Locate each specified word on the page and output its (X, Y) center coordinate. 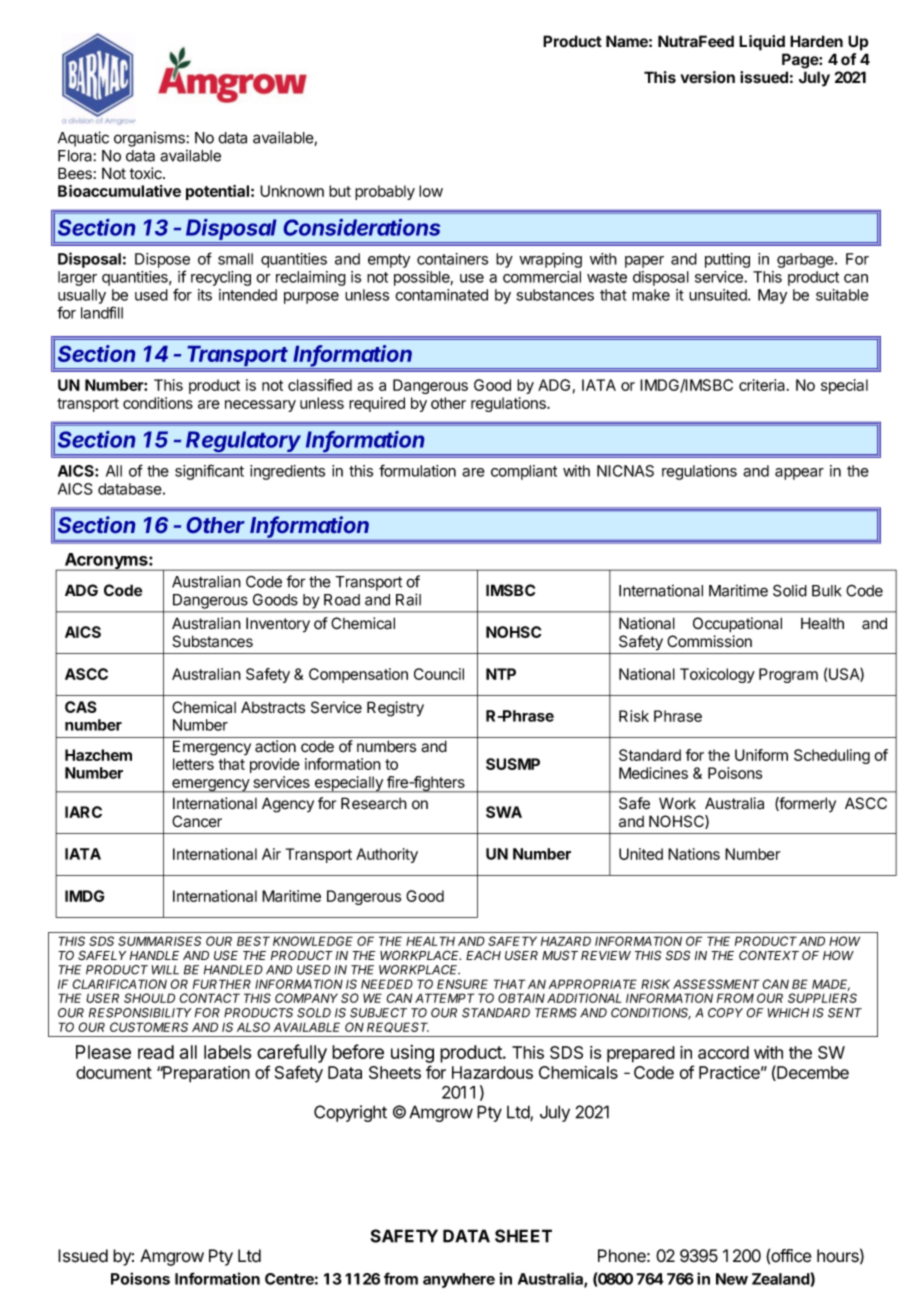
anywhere (459, 1280)
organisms (150, 139)
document (114, 1072)
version (707, 77)
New (732, 1279)
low (431, 191)
